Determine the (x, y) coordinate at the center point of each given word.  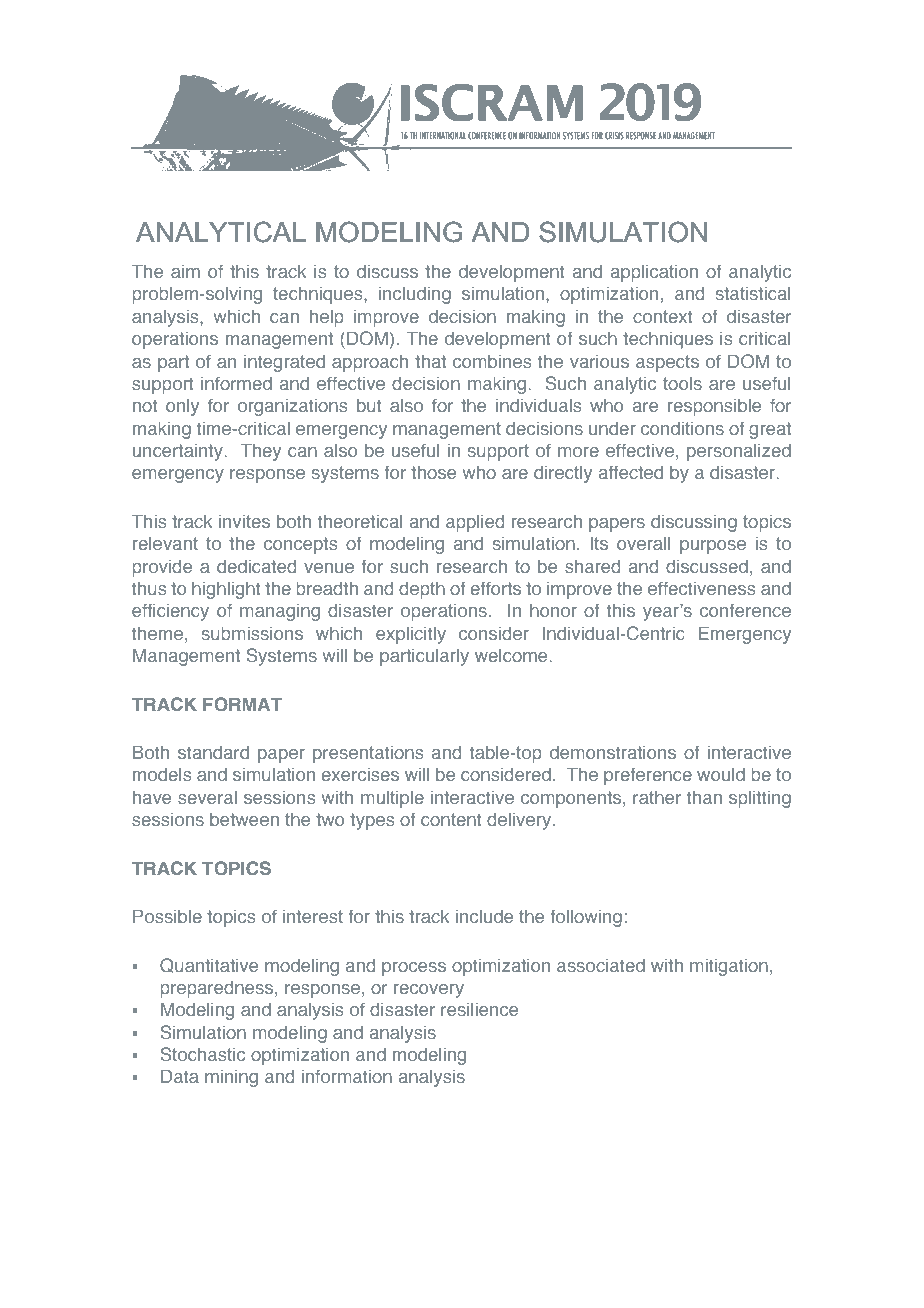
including (415, 295)
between (244, 819)
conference (745, 610)
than (704, 797)
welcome (512, 655)
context (663, 316)
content (451, 819)
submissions (252, 633)
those (433, 472)
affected (631, 472)
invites (244, 521)
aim (185, 271)
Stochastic (202, 1054)
